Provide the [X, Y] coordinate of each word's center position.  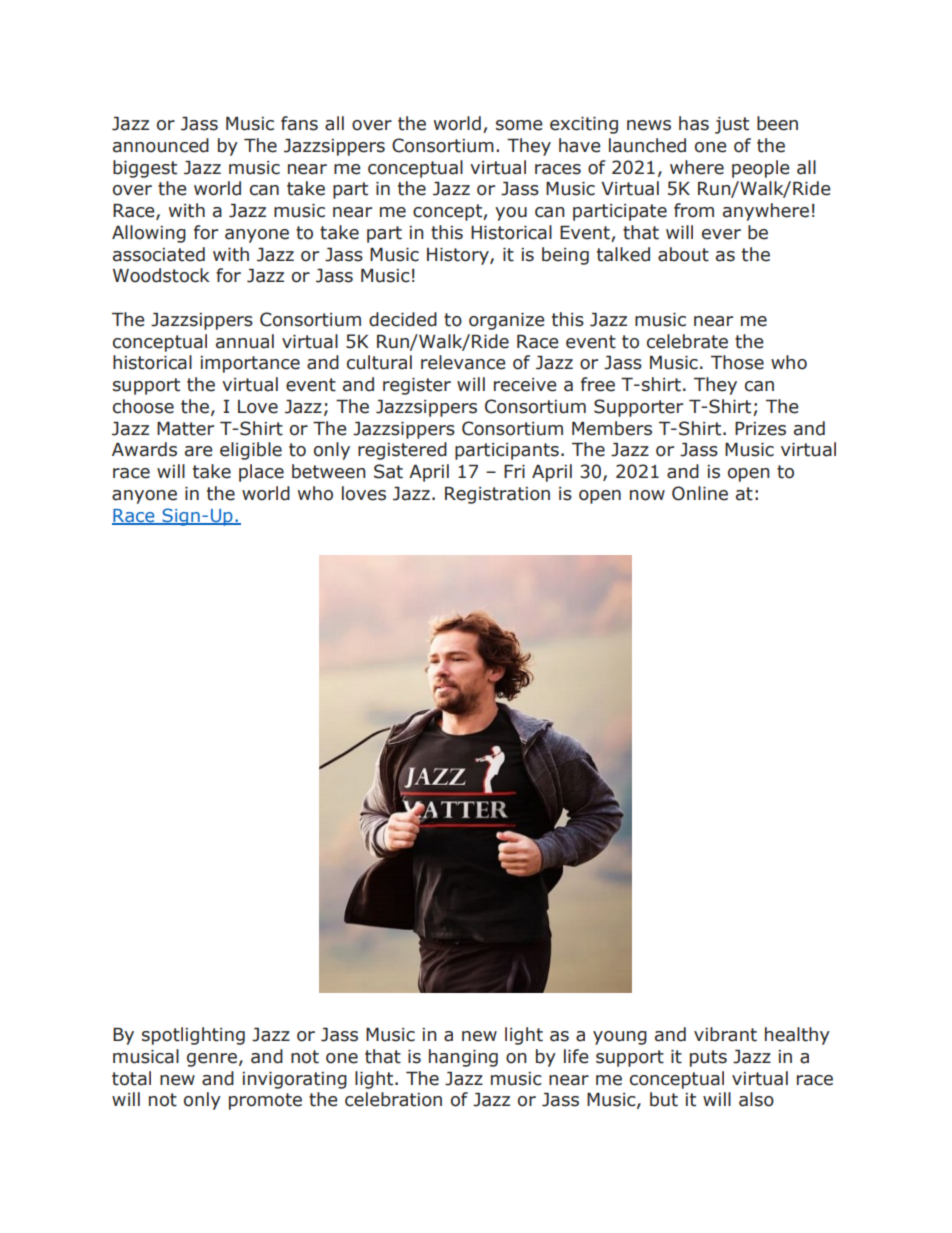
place [261, 473]
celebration [393, 1099]
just [732, 125]
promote [265, 1101]
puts [708, 1058]
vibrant [725, 1034]
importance [250, 364]
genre [212, 1060]
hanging [463, 1058]
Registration [497, 495]
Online [700, 493]
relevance [463, 362]
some [519, 125]
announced [161, 145]
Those [737, 362]
